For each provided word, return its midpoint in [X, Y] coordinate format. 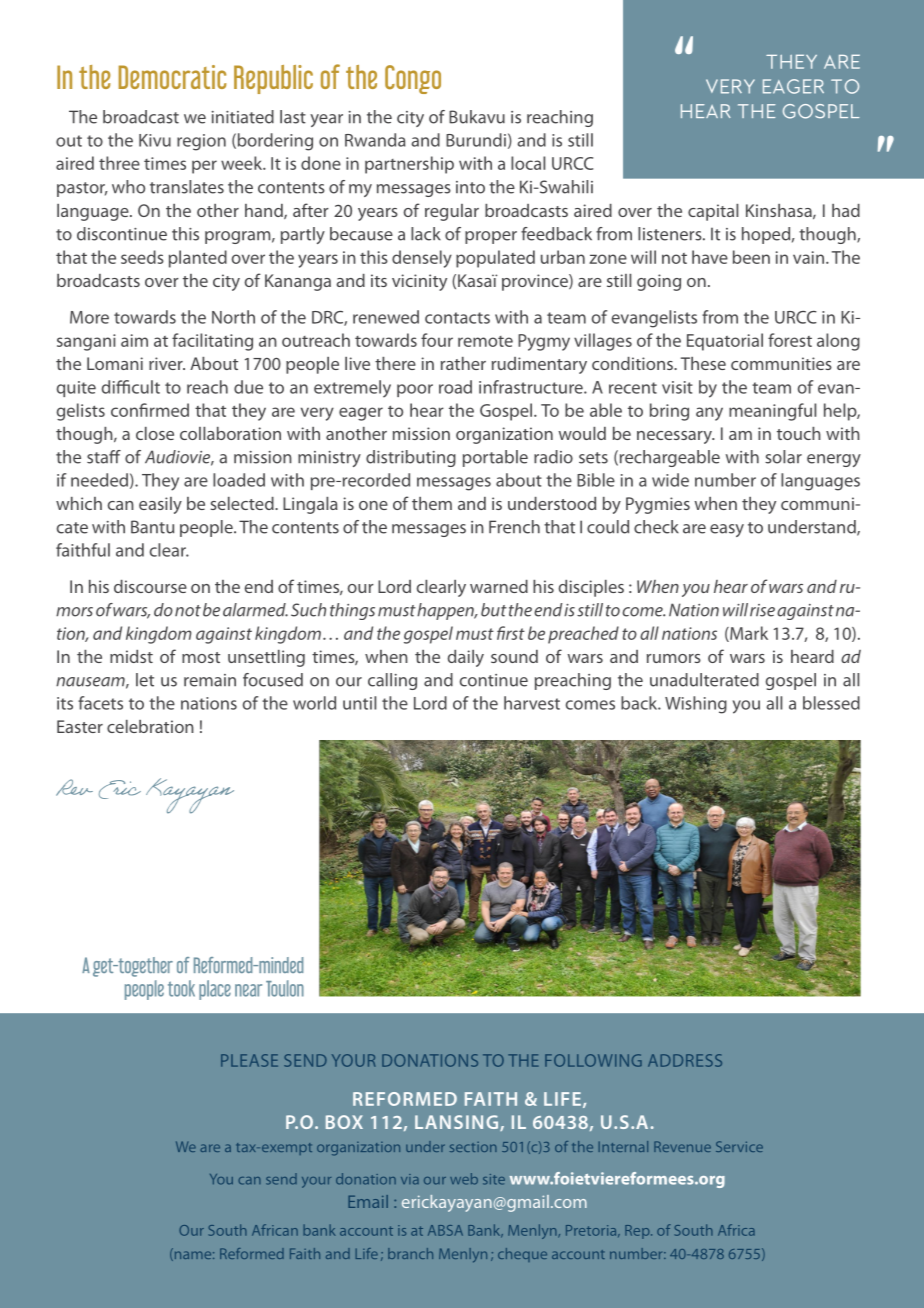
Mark [748, 634]
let [145, 680]
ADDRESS [685, 1060]
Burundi [476, 140]
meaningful [772, 412]
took [181, 988]
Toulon [285, 988]
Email [368, 1201]
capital [713, 212]
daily [465, 658]
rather [463, 363]
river [167, 363]
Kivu [155, 140]
